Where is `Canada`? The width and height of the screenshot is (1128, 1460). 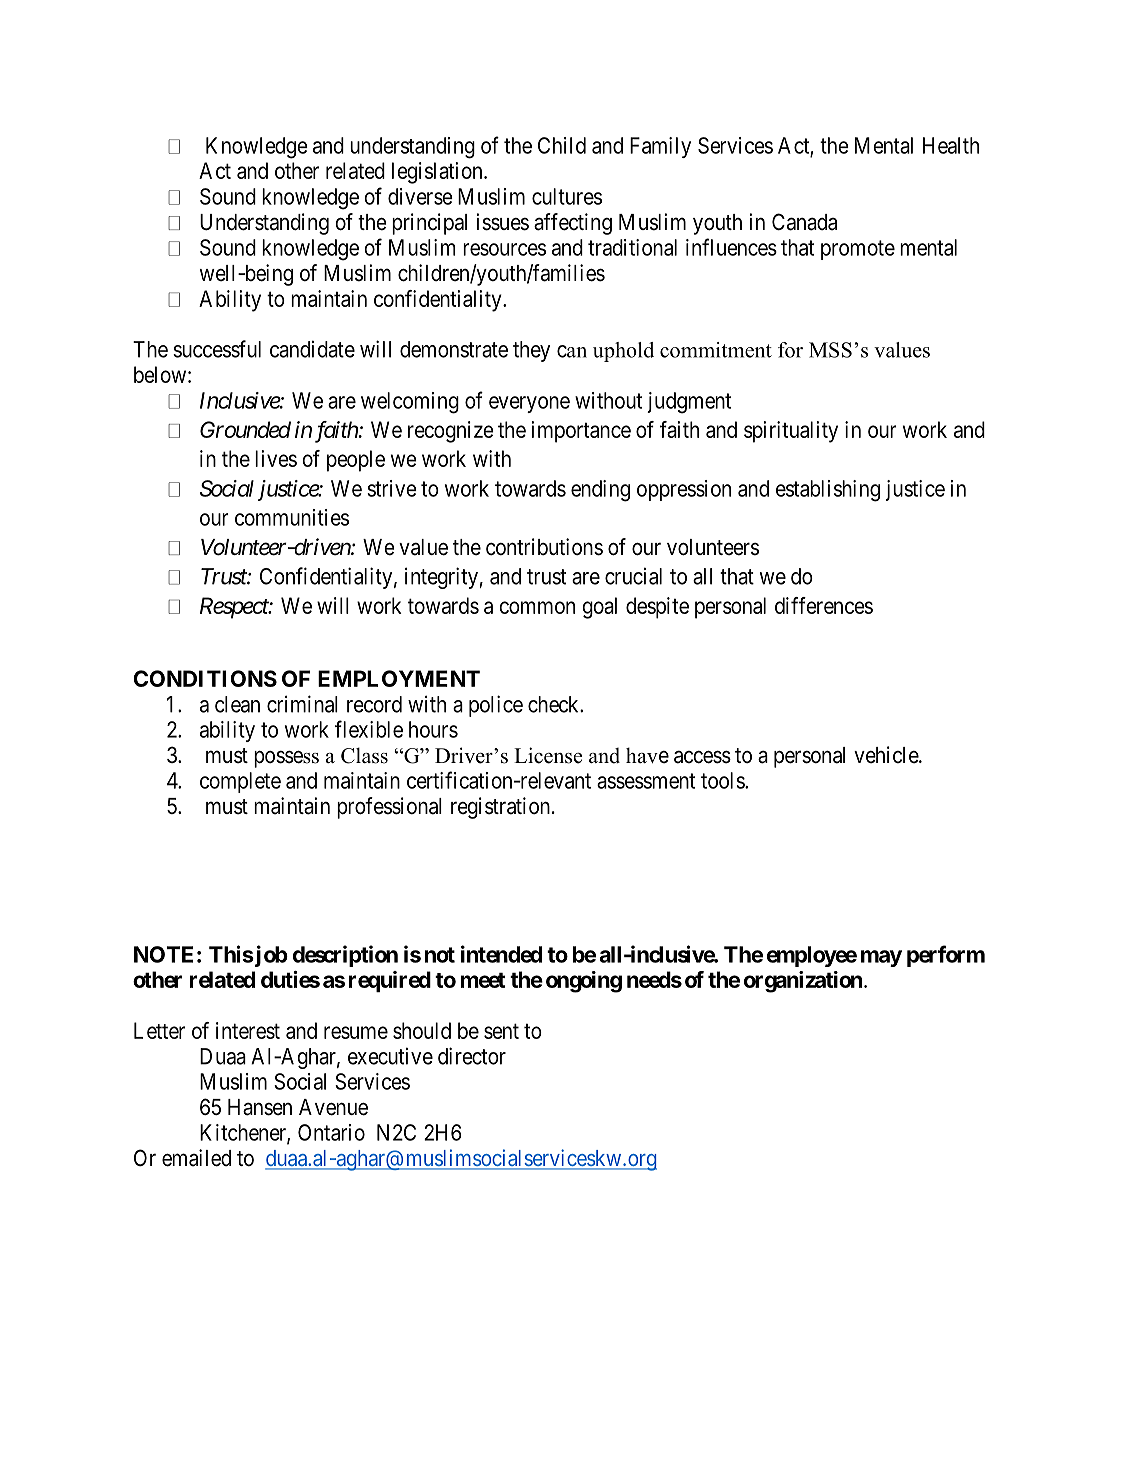 Canada is located at coordinates (804, 222).
